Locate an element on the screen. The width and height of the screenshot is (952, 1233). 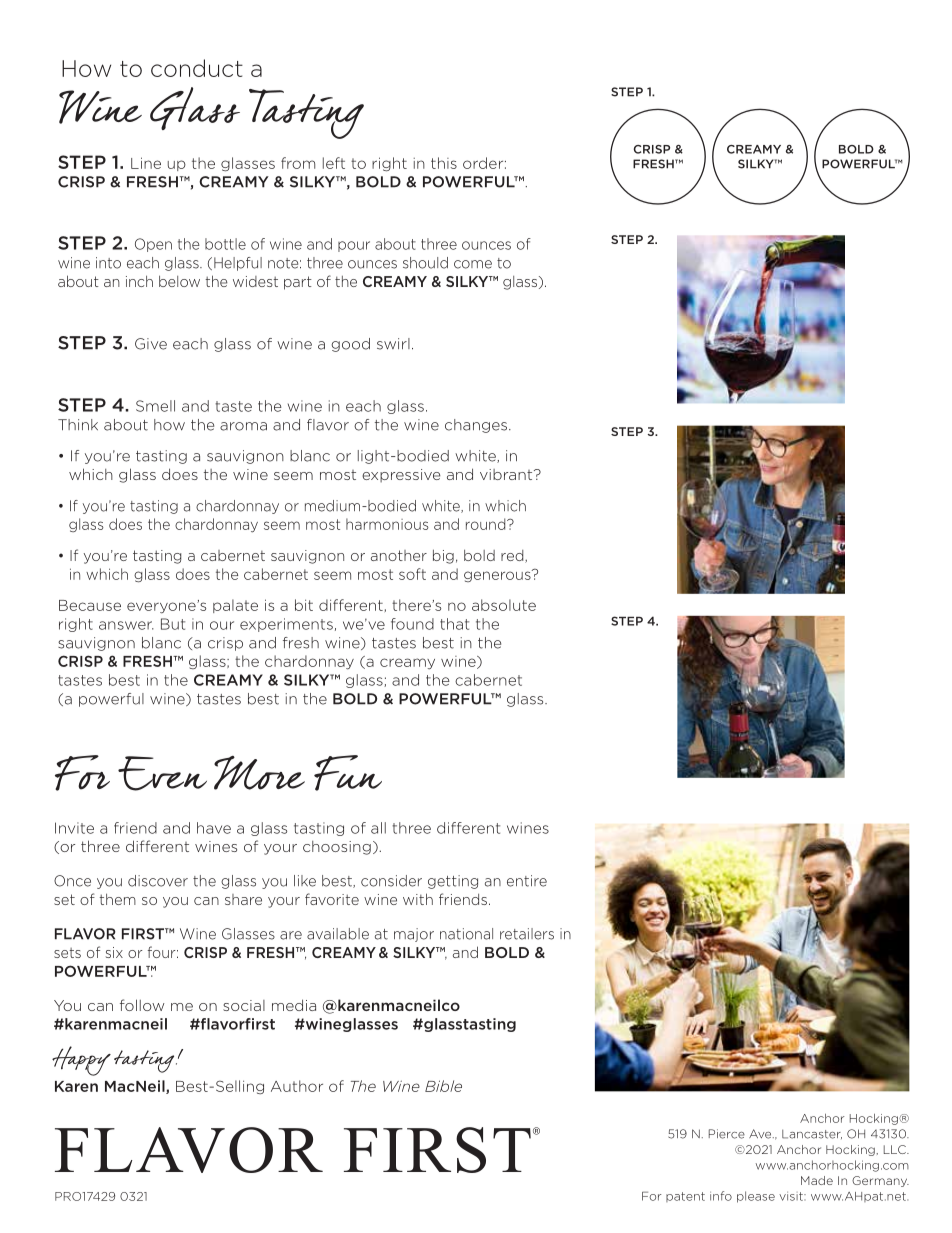
conduct is located at coordinates (197, 68).
